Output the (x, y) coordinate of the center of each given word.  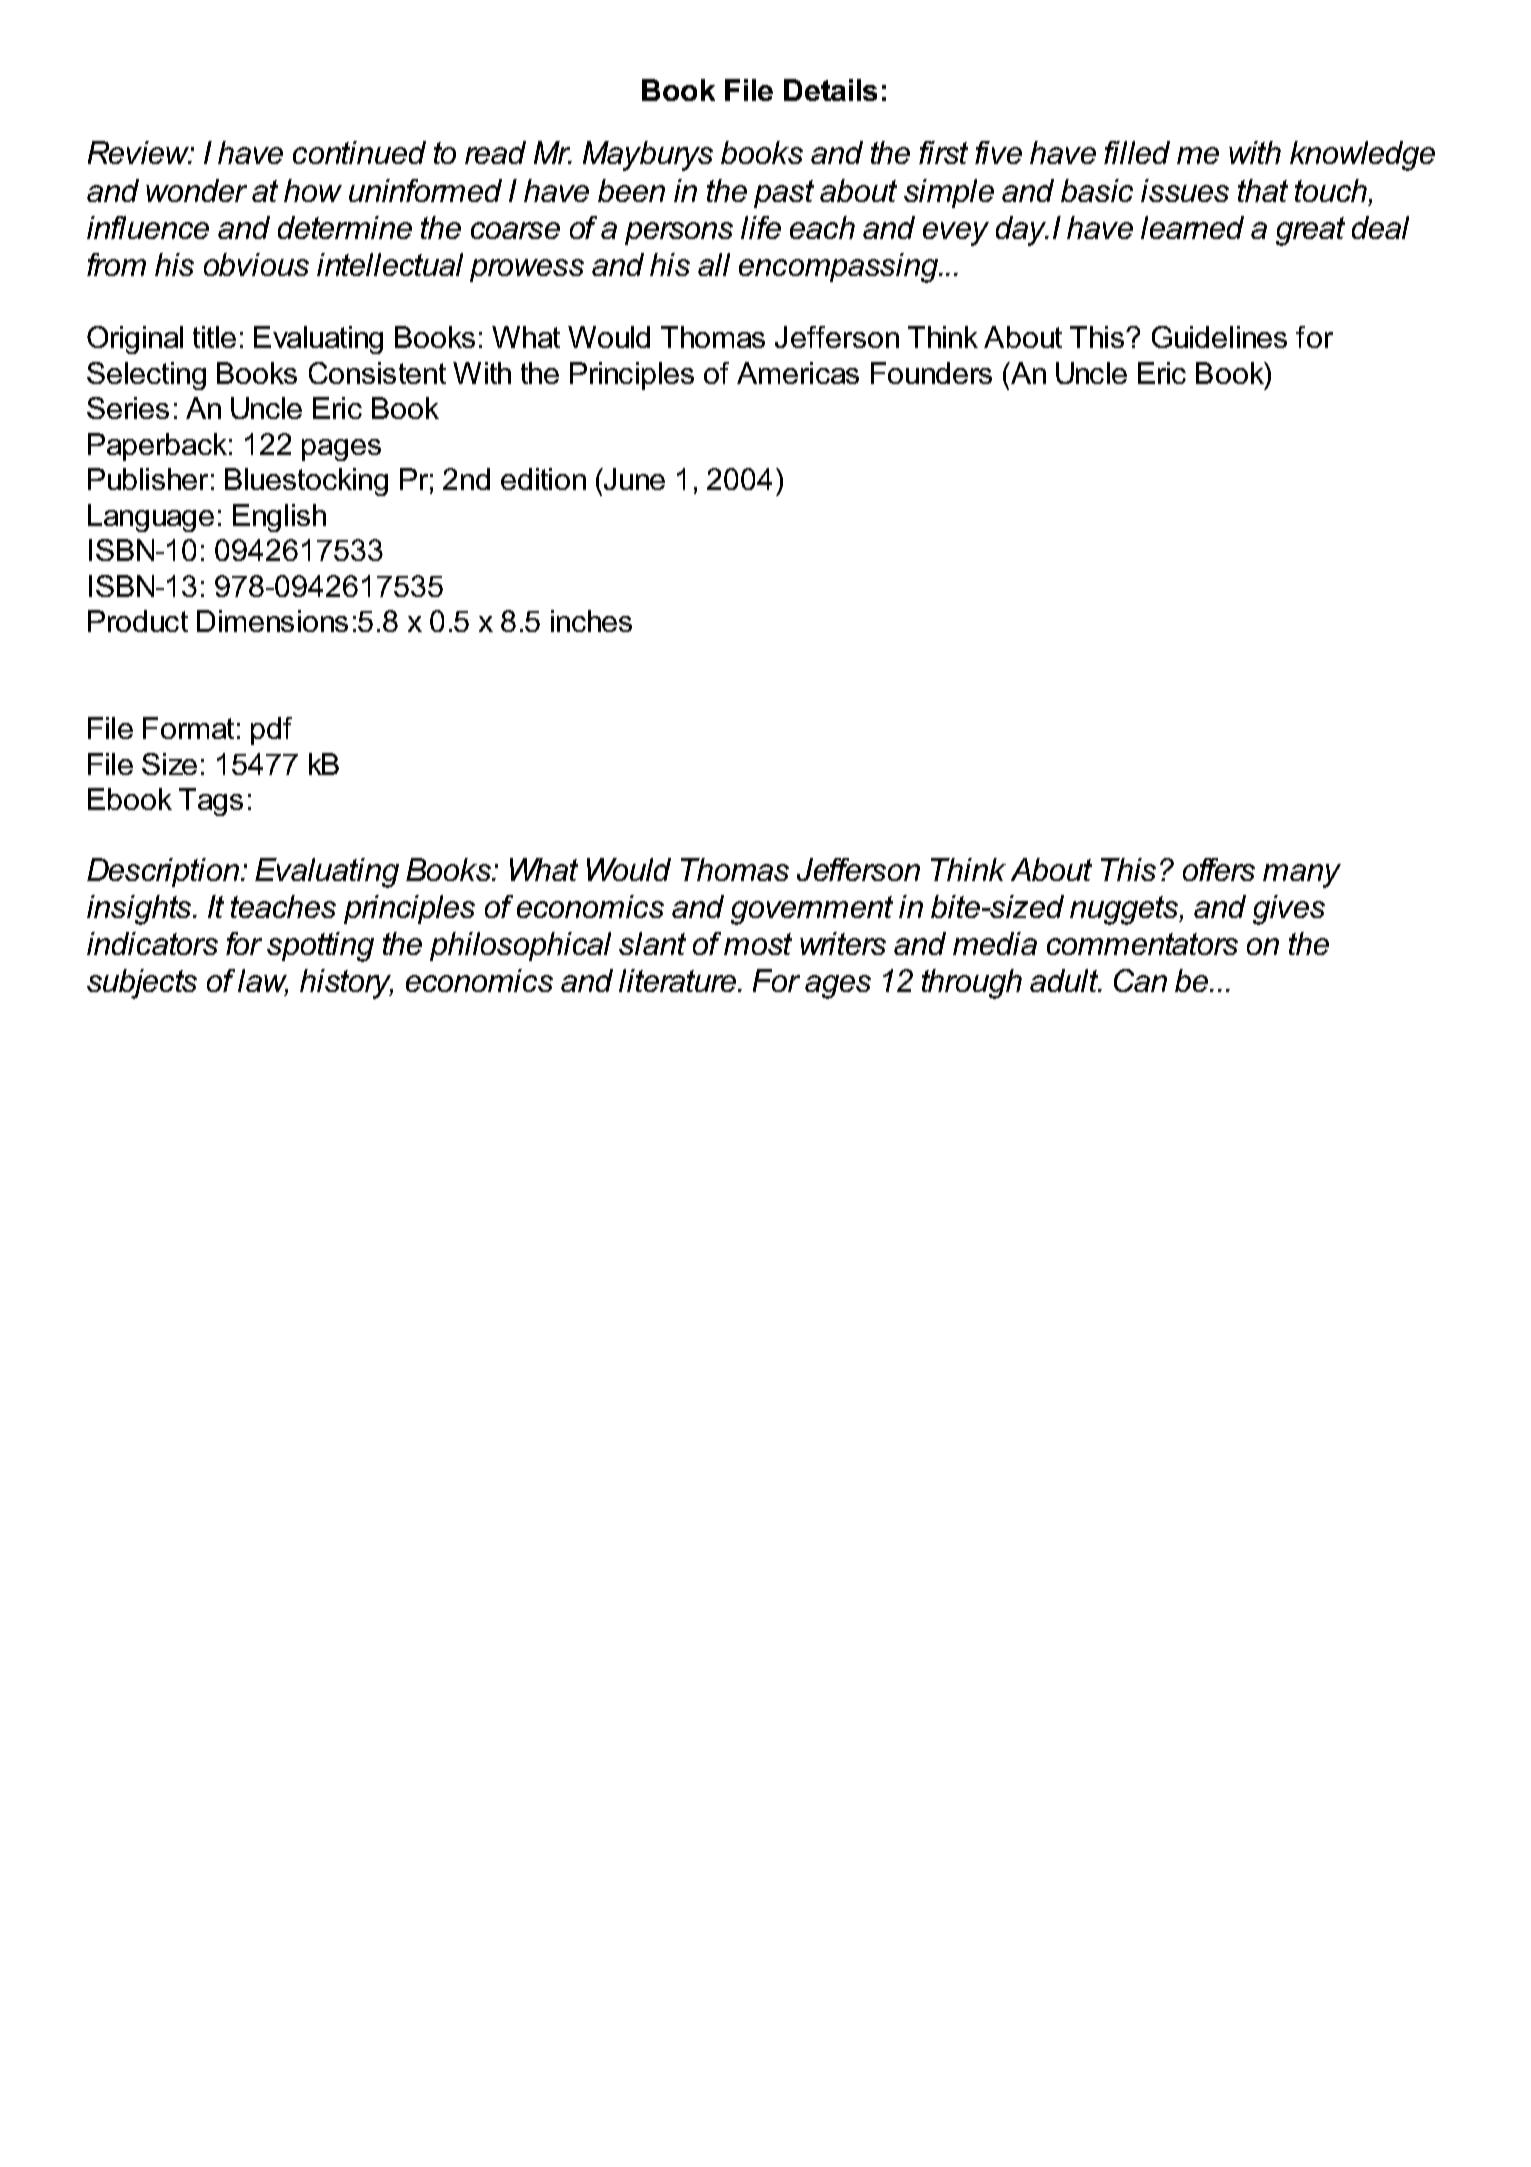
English (279, 518)
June (633, 479)
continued (359, 152)
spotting (320, 947)
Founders (931, 373)
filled (1137, 152)
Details (830, 90)
